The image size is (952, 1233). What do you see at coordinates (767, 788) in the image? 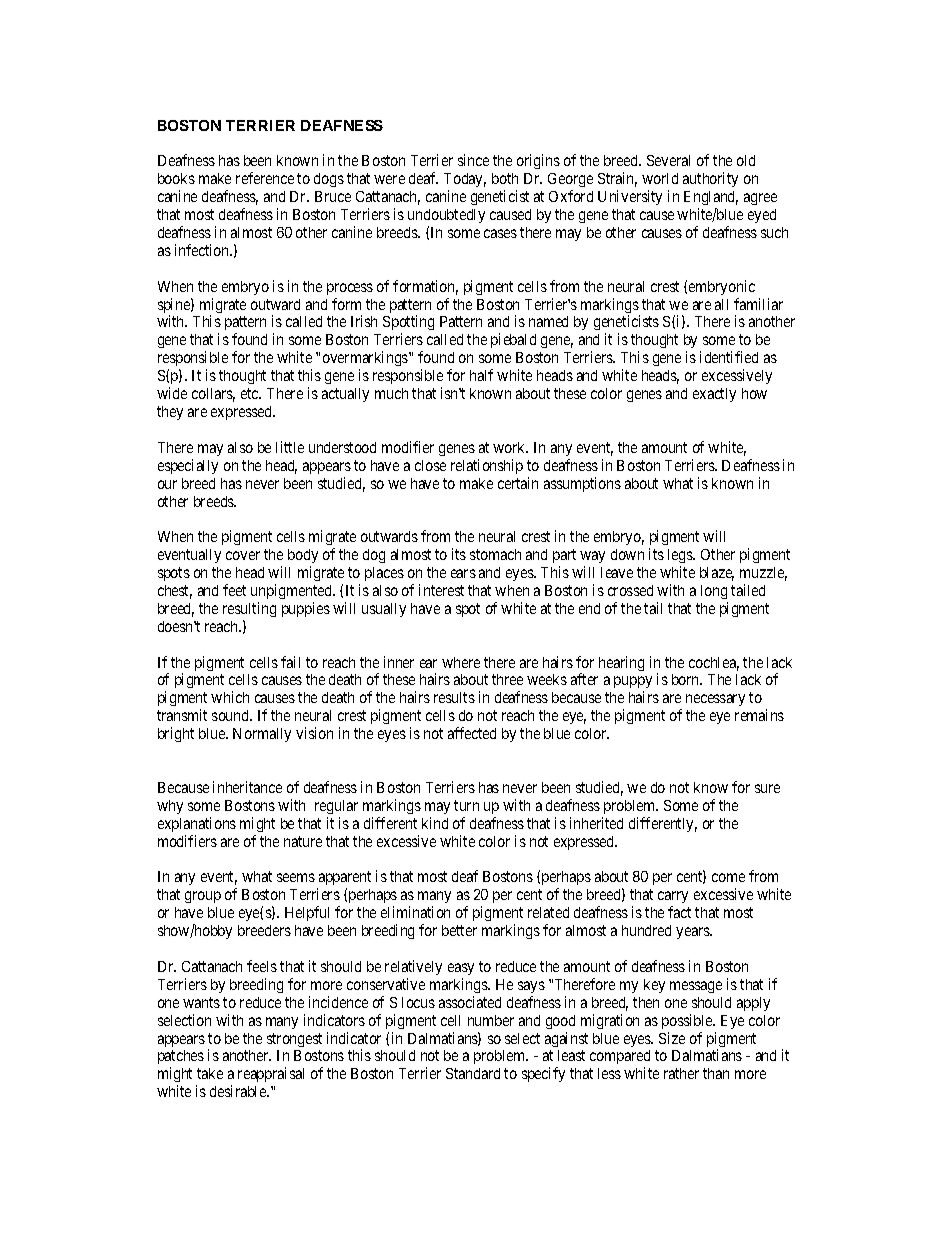
I see `sure` at bounding box center [767, 788].
